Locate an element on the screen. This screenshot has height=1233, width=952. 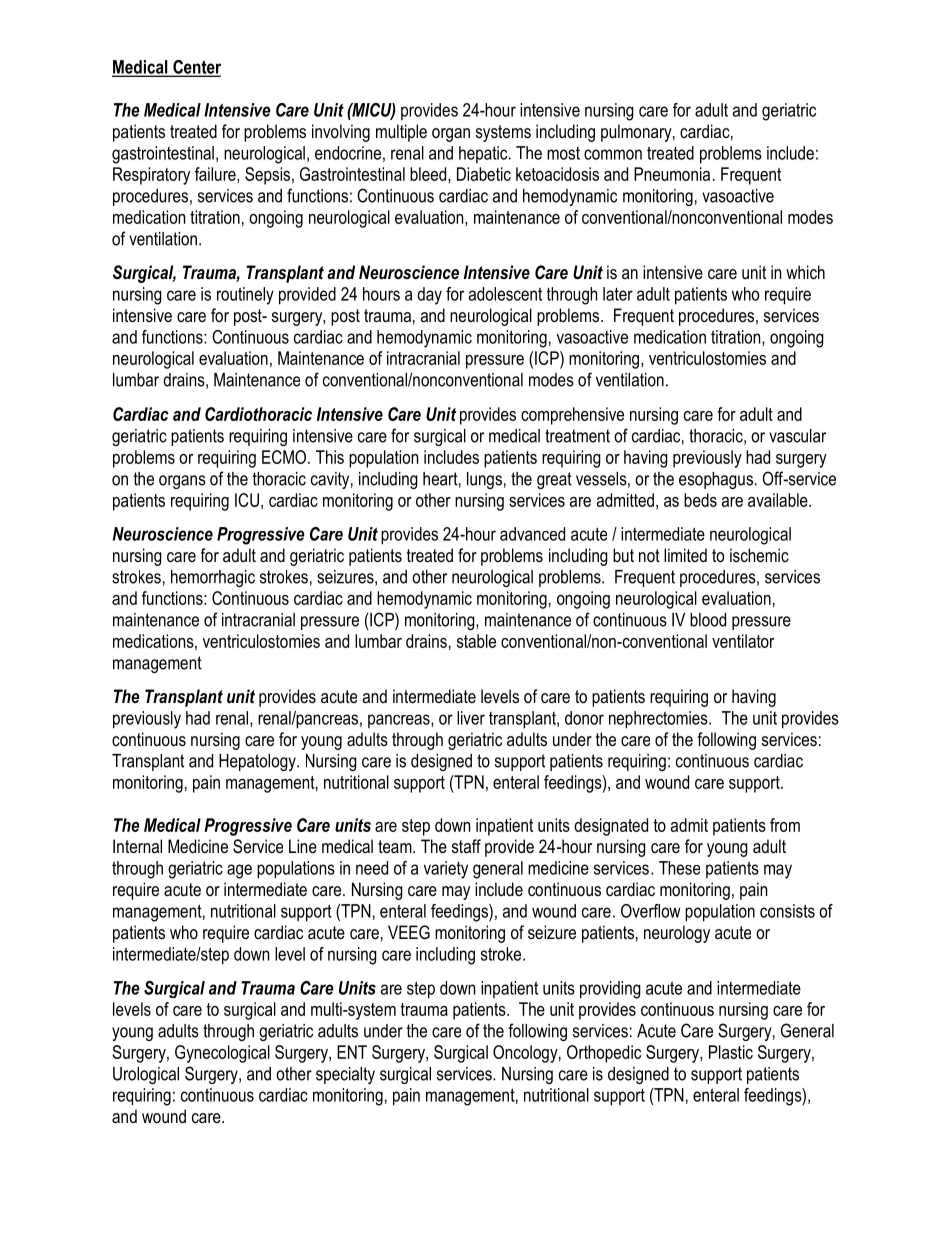
advanced is located at coordinates (532, 534).
